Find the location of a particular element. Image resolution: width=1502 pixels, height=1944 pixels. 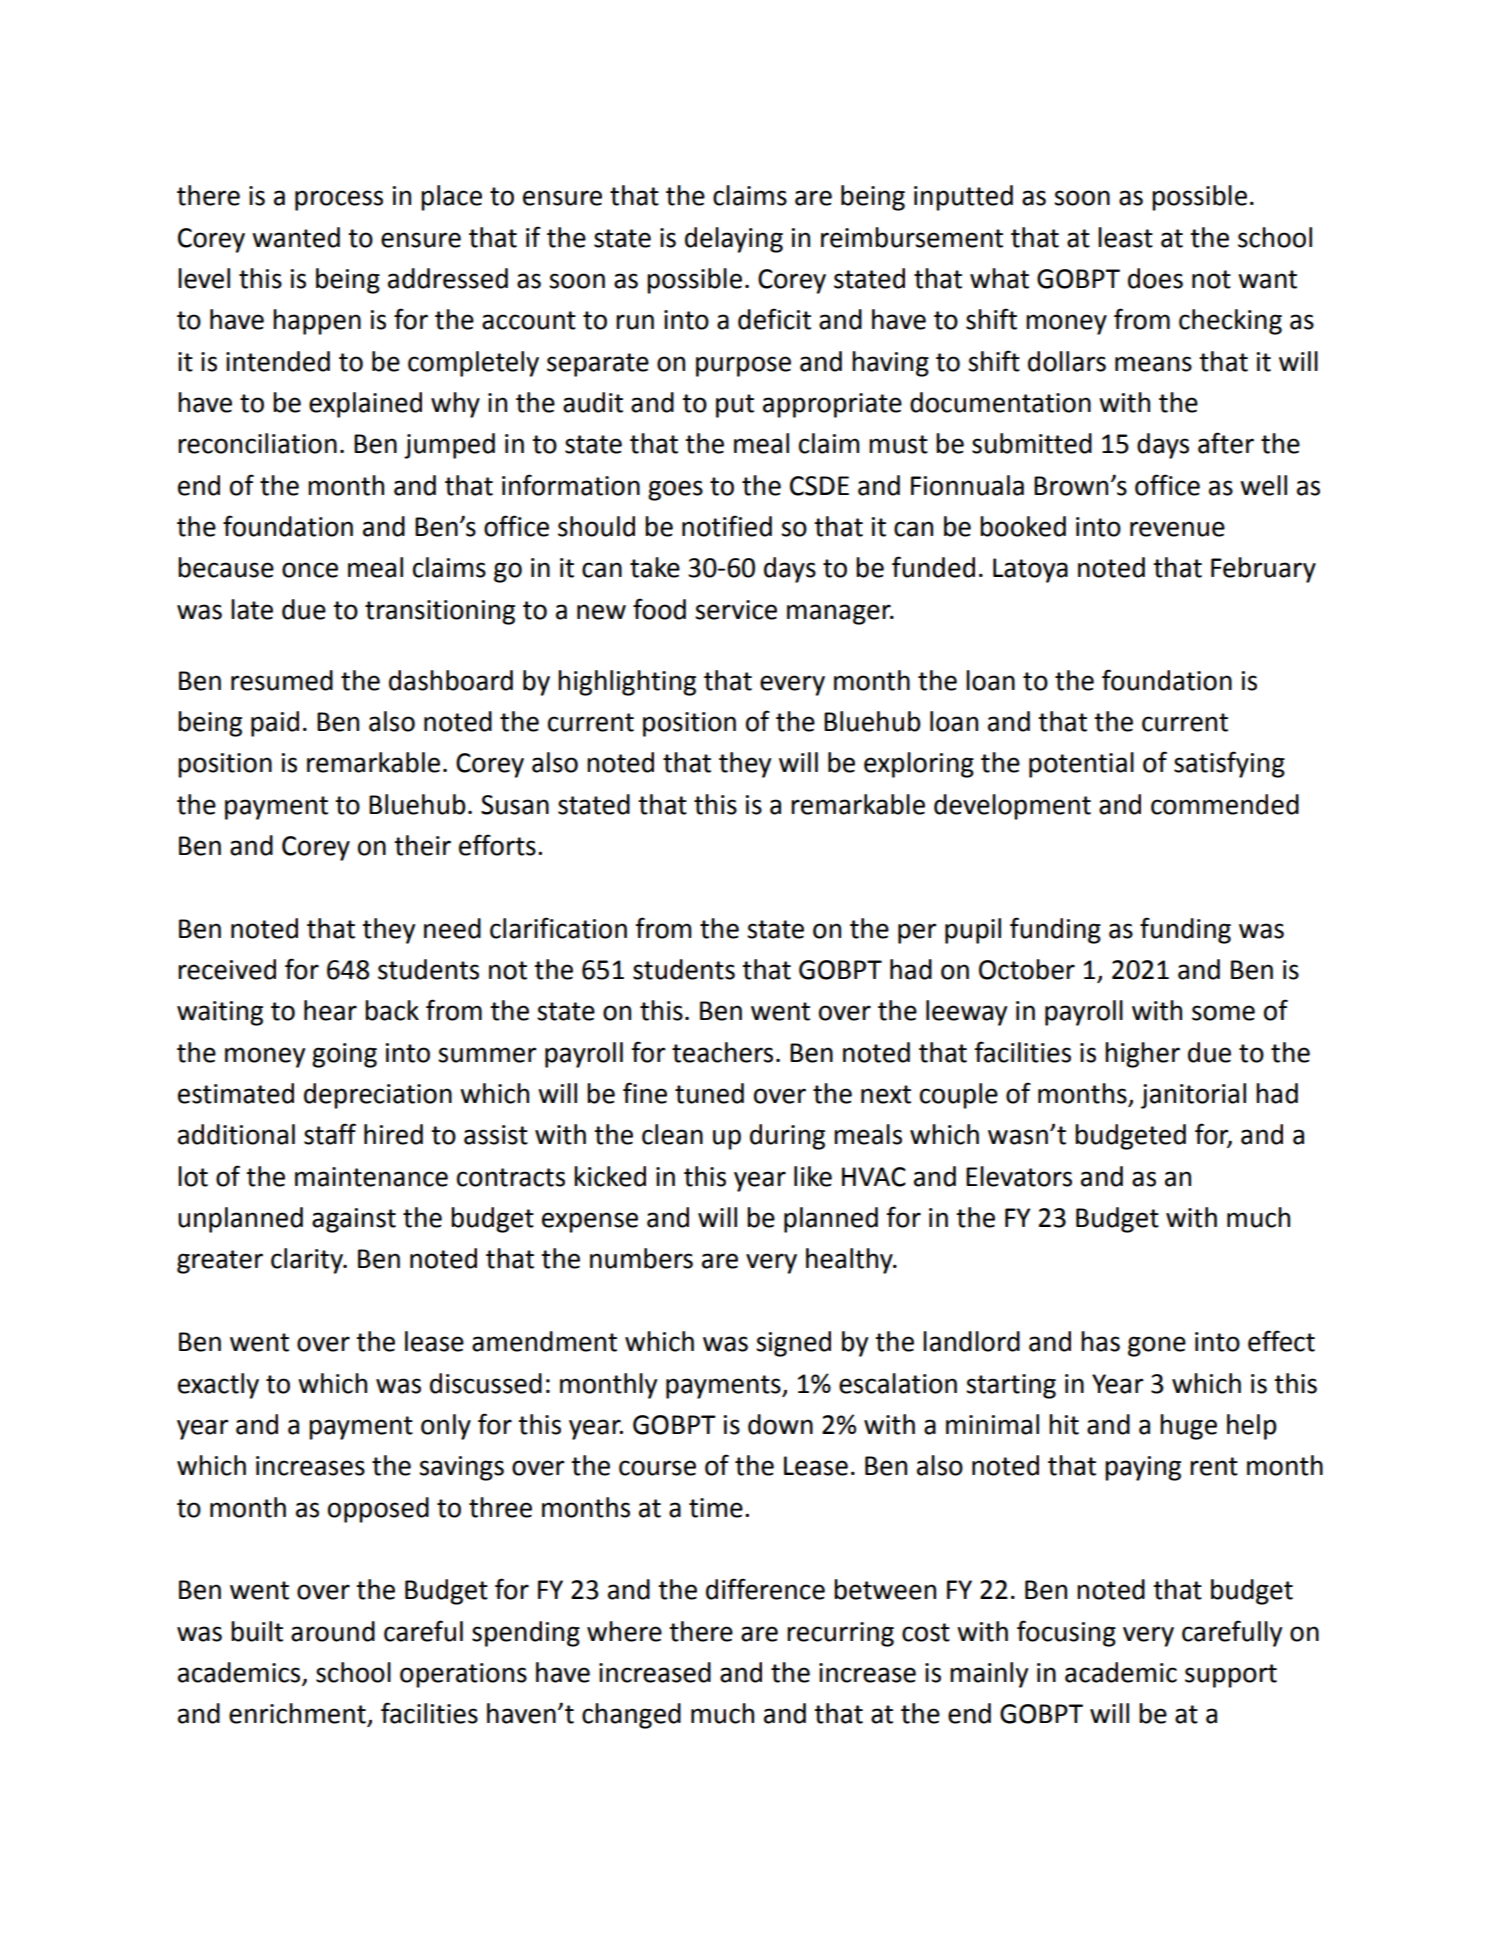

hear is located at coordinates (330, 1010).
